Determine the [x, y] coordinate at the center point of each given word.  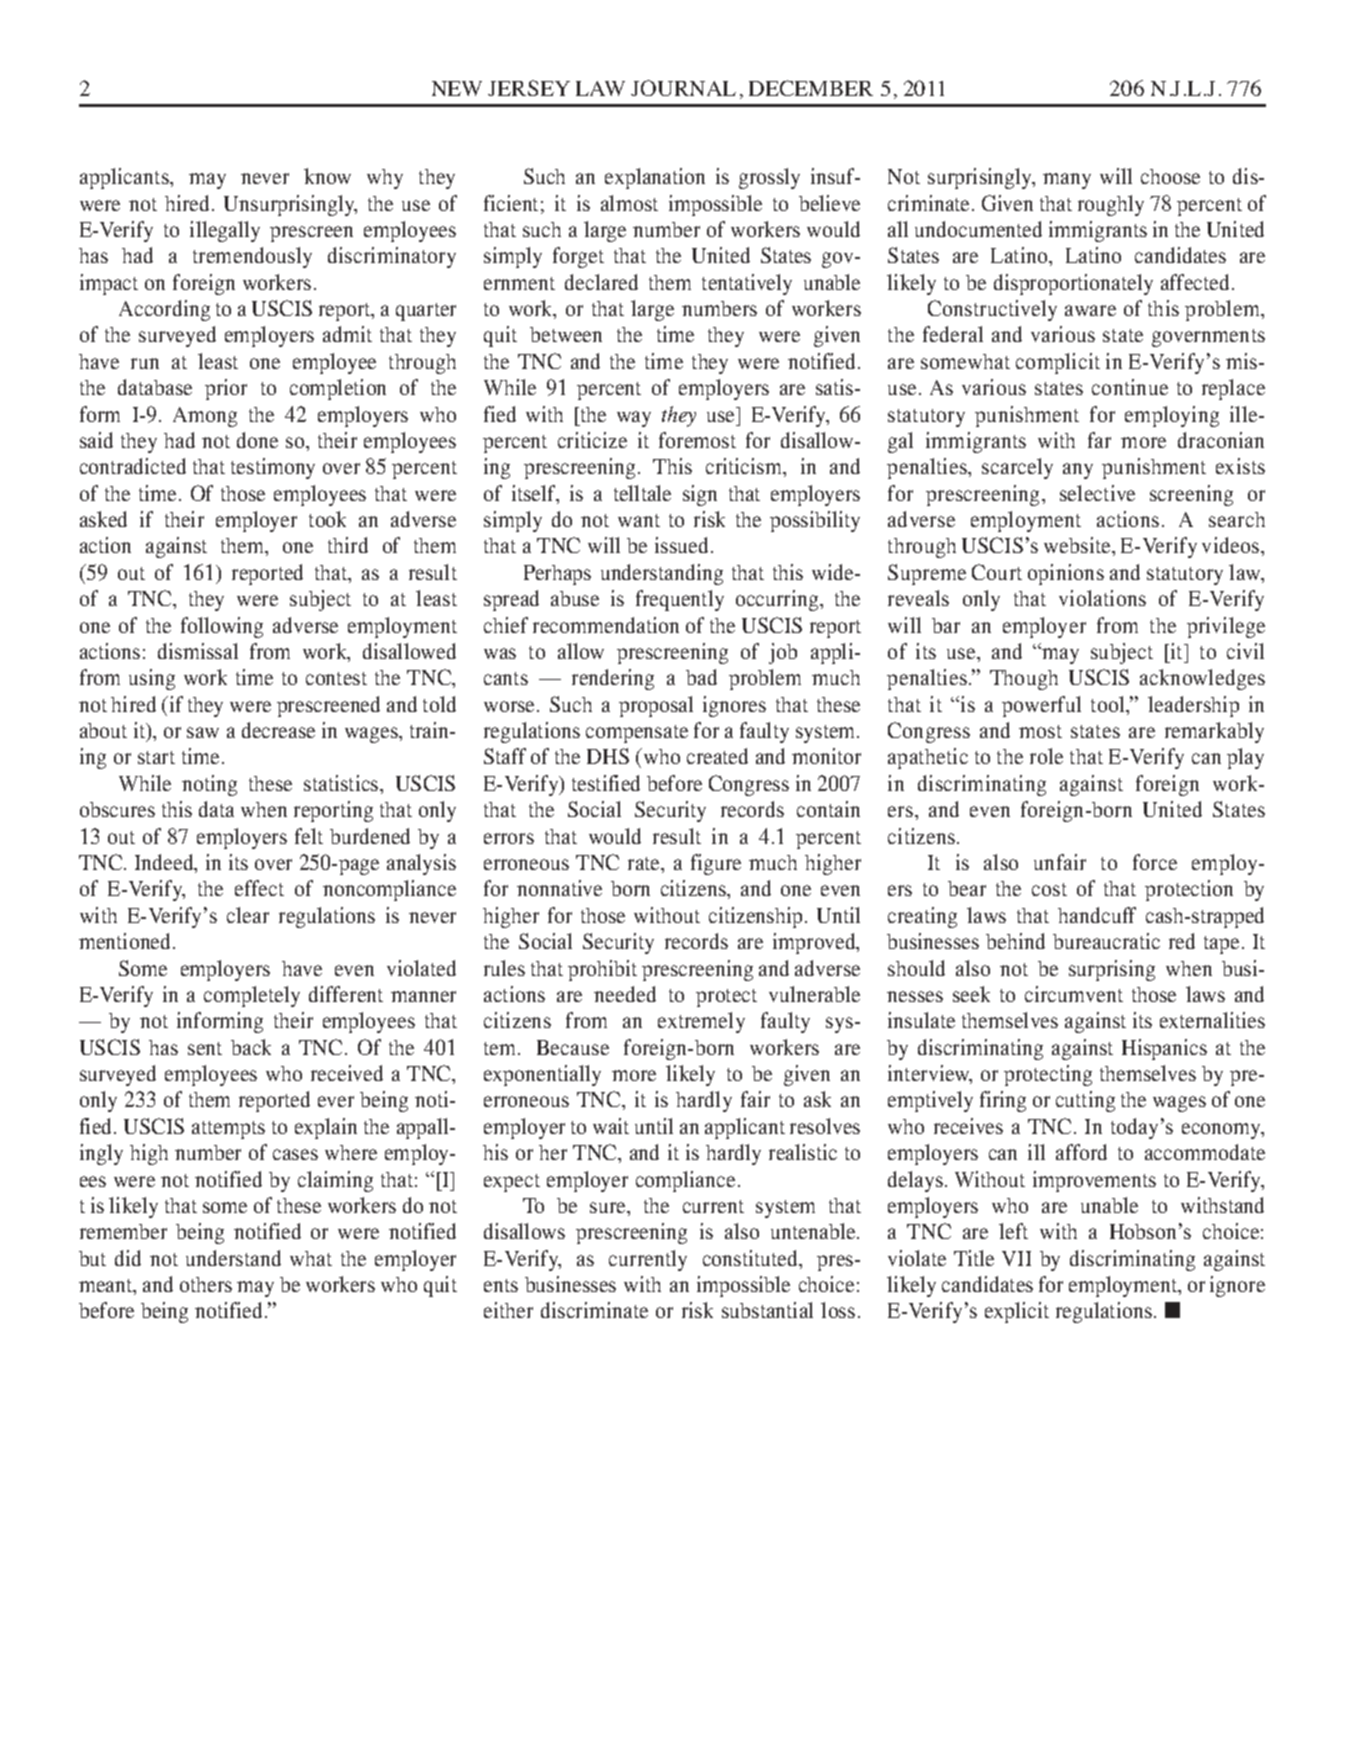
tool [1109, 705]
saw [203, 732]
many [1067, 181]
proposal [656, 706]
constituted [752, 1259]
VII [1016, 1258]
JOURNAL [683, 88]
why [385, 179]
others [206, 1284]
